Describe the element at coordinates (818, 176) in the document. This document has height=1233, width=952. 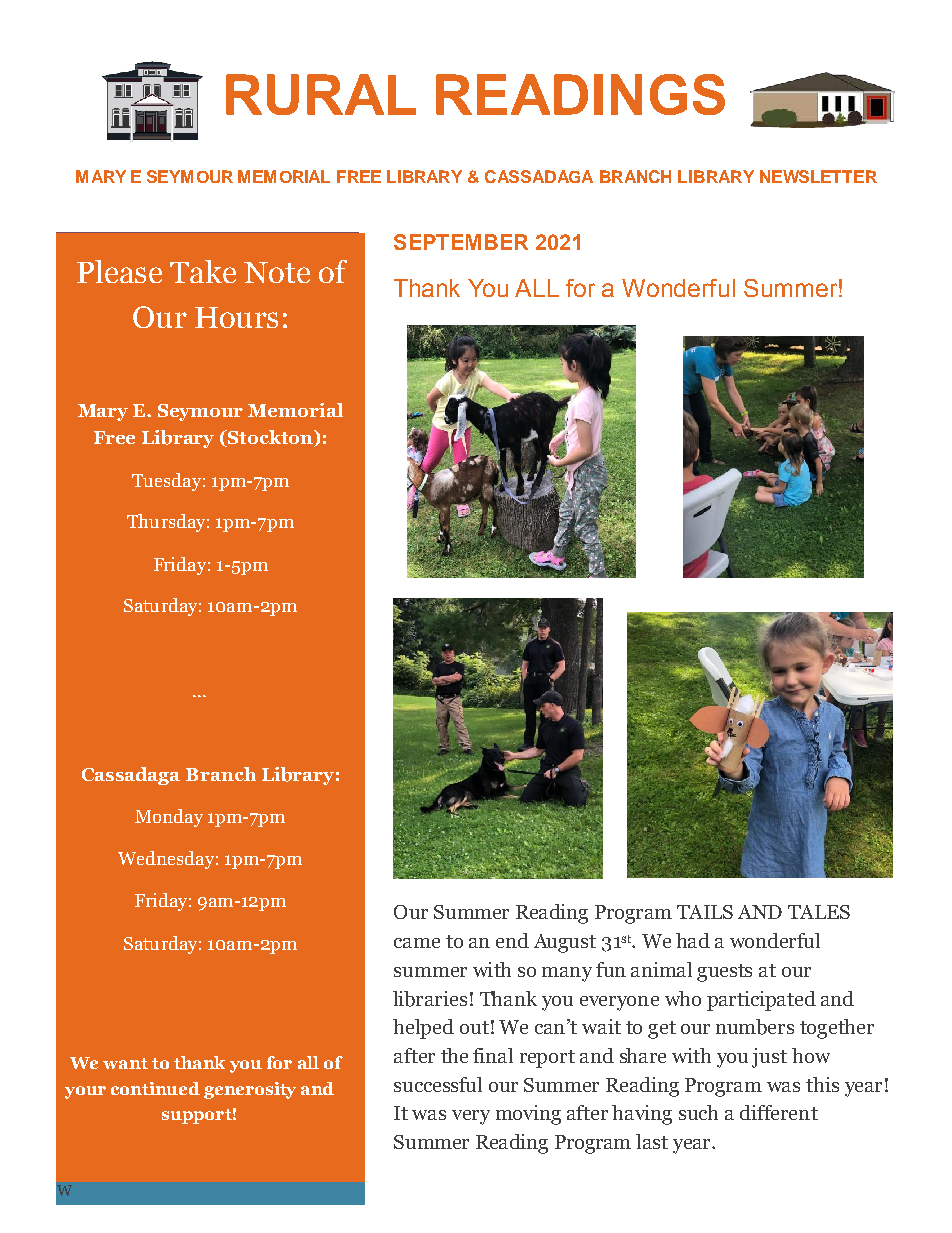
I see `NEWSLETTER` at that location.
